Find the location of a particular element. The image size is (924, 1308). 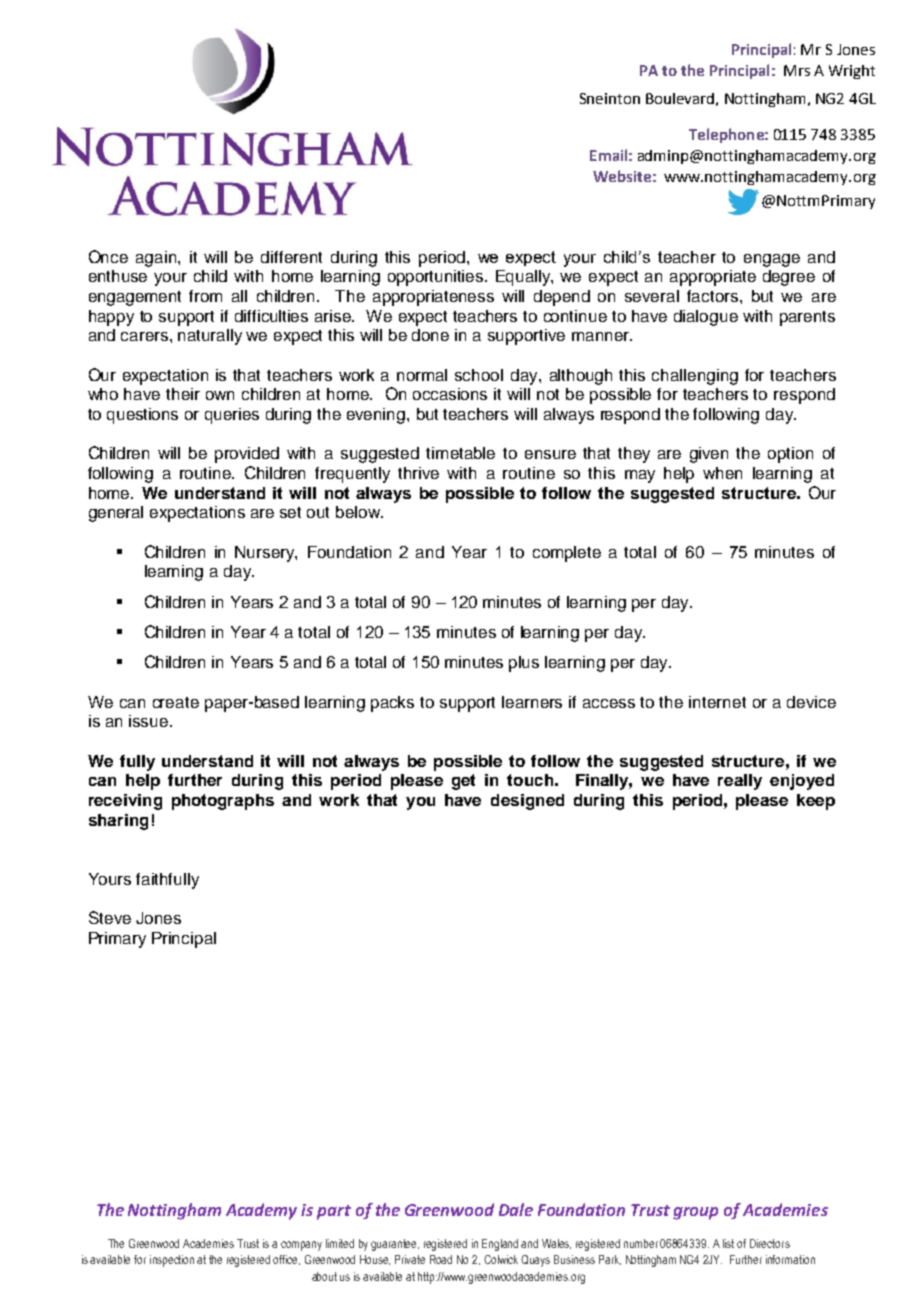

England is located at coordinates (500, 1245).
